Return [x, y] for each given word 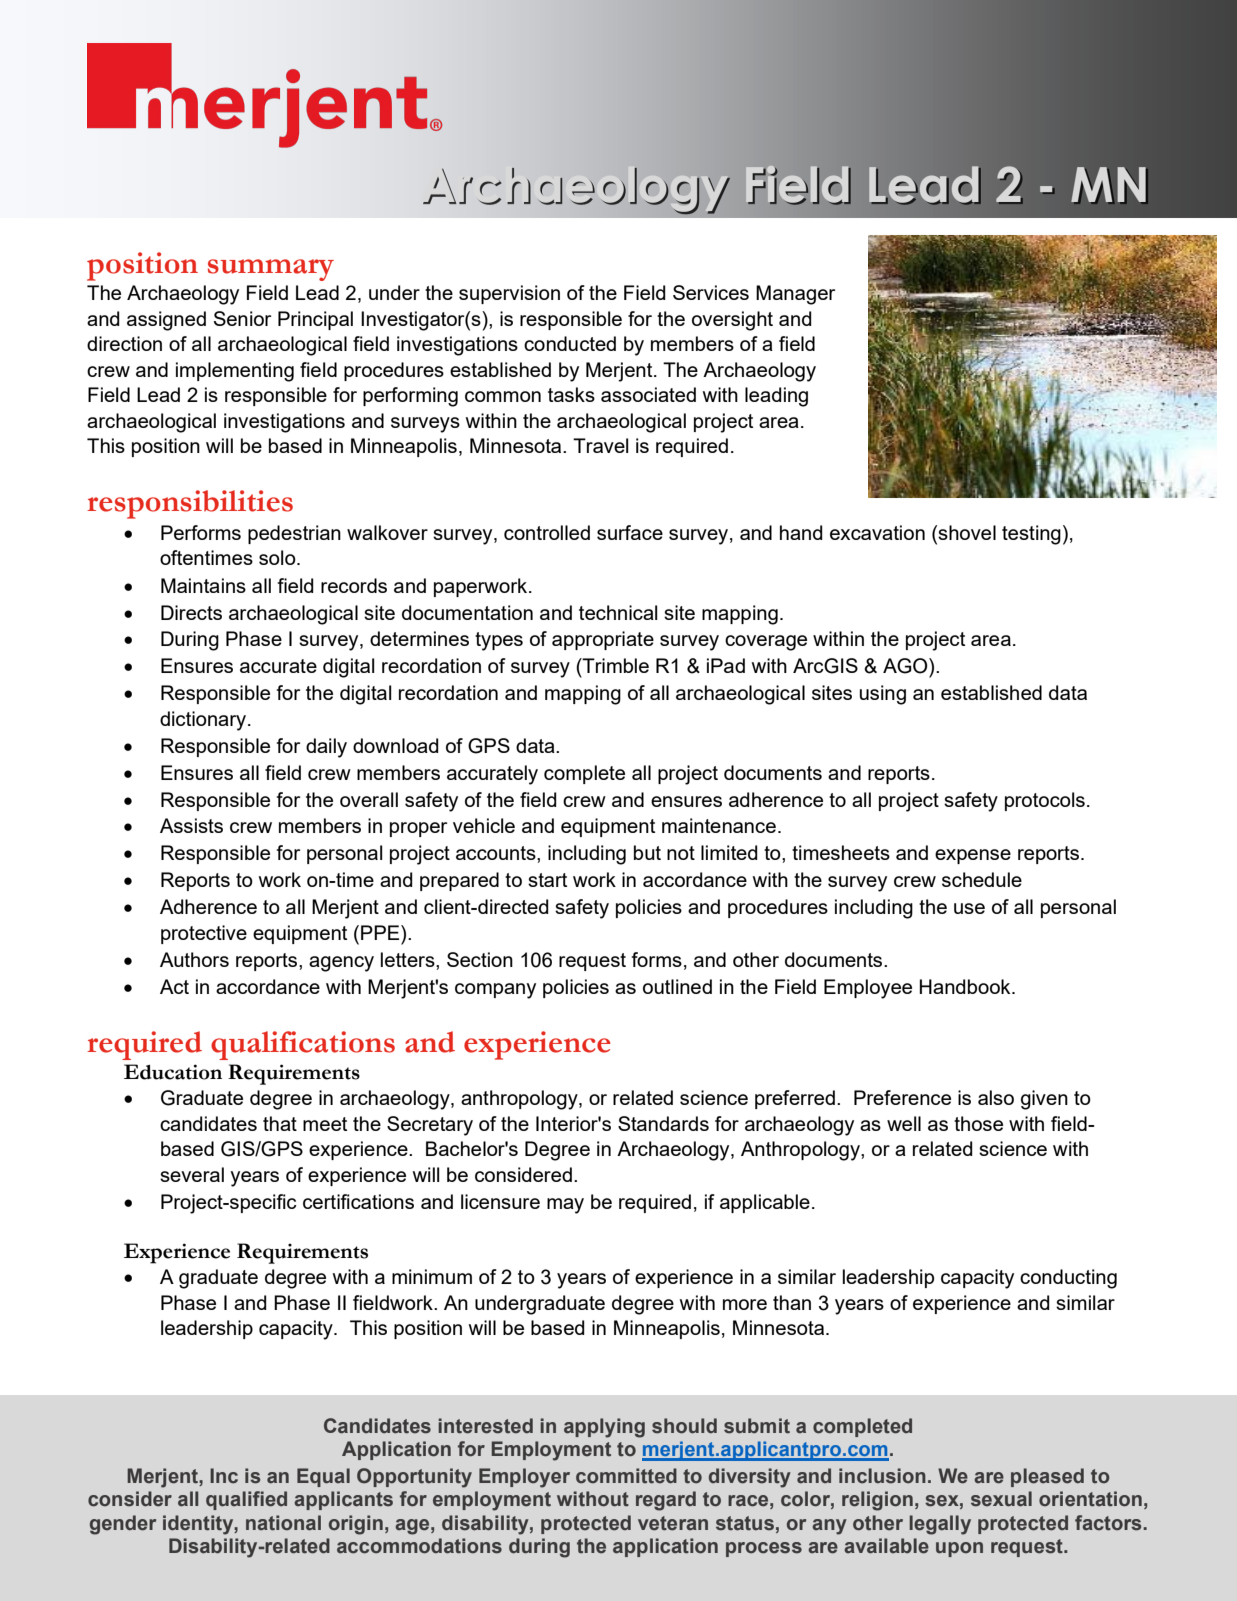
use [969, 908]
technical [618, 612]
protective [204, 934]
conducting [1068, 1279]
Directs [191, 612]
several [192, 1174]
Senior [242, 318]
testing [1031, 535]
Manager [795, 295]
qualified [246, 1500]
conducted [570, 343]
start [547, 880]
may [565, 1206]
